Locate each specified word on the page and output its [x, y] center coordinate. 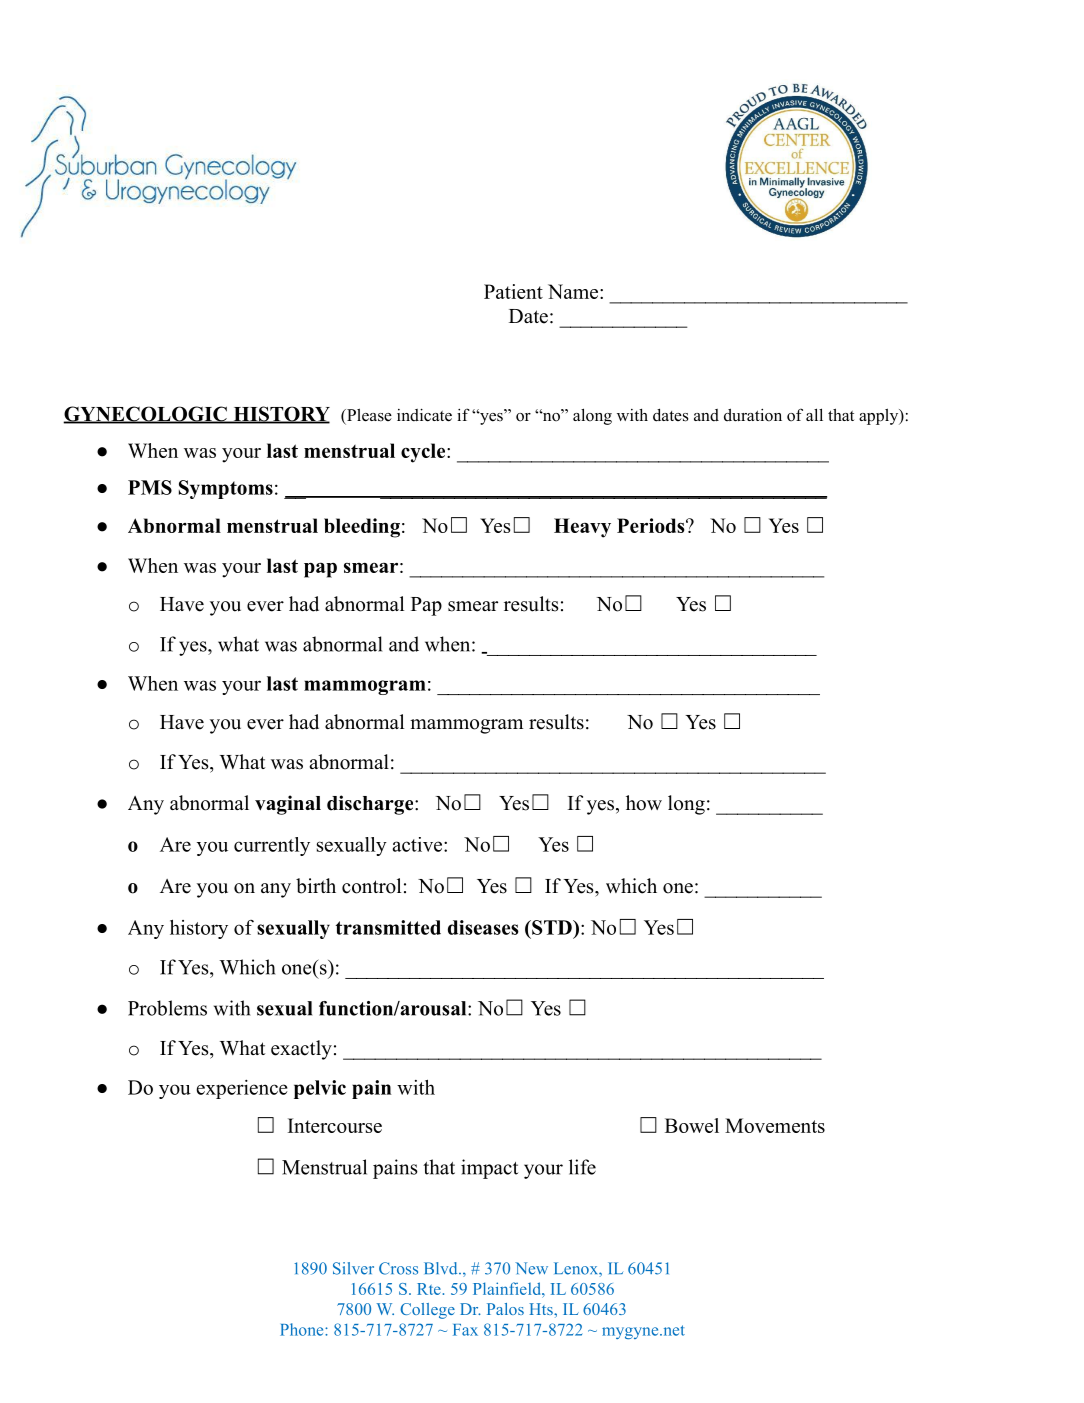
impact [489, 1169]
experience [242, 1089]
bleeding [362, 528]
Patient [513, 291]
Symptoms [226, 489]
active [417, 844]
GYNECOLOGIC [146, 415]
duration [753, 415]
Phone [303, 1329]
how [644, 803]
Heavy [582, 528]
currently [272, 846]
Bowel [692, 1125]
